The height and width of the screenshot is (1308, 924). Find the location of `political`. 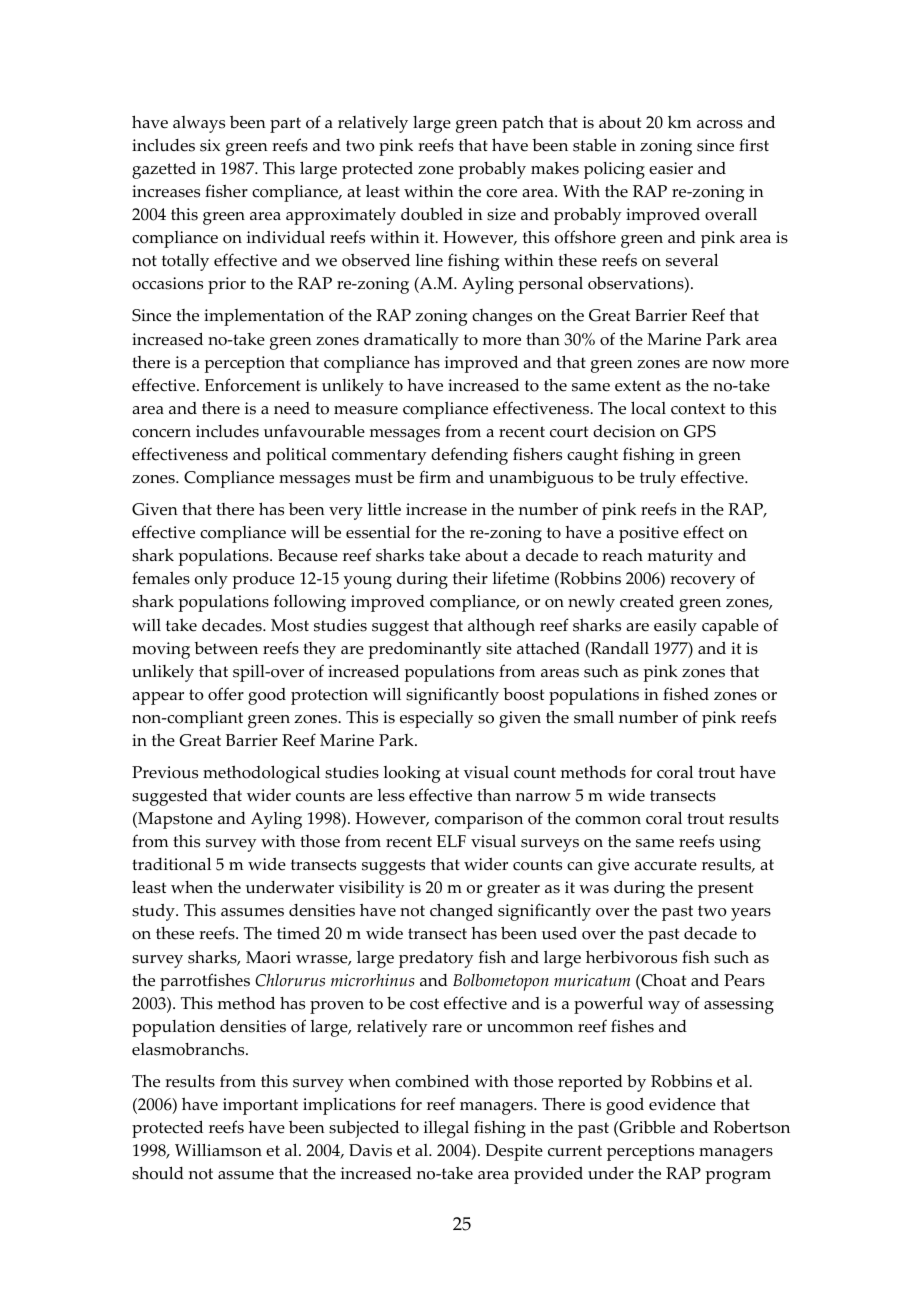

political is located at coordinates (296, 456).
